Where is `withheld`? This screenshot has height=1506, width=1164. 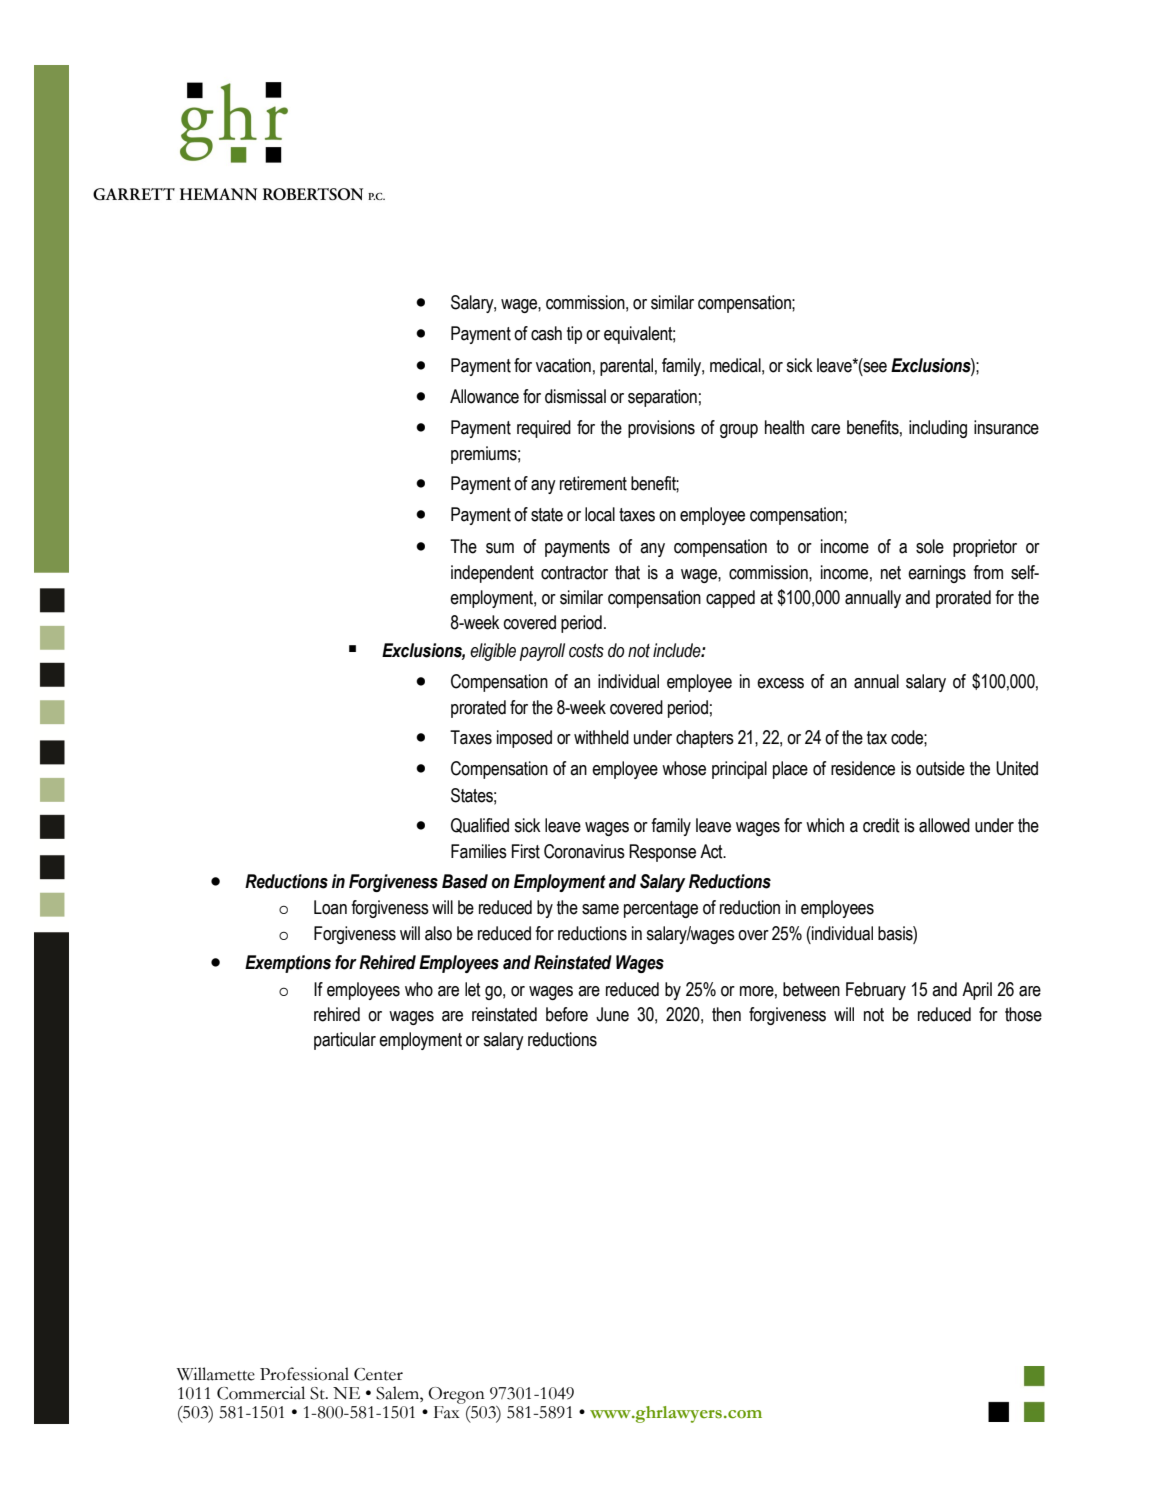 withheld is located at coordinates (601, 737).
